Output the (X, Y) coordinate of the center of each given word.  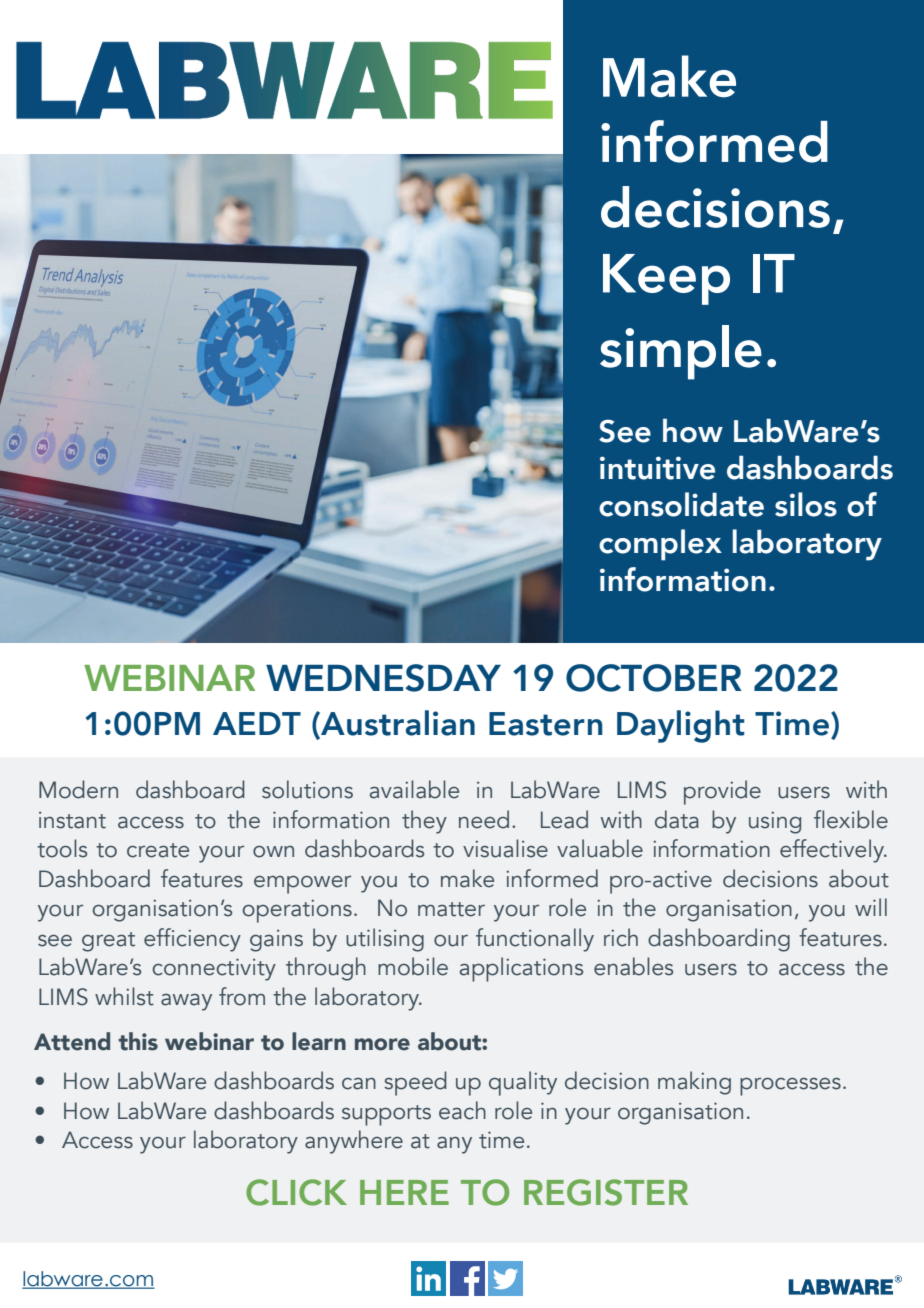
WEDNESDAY (383, 678)
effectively (833, 851)
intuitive (657, 468)
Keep (666, 279)
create (158, 850)
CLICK (296, 1192)
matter (451, 909)
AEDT (257, 723)
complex (660, 545)
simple (681, 352)
